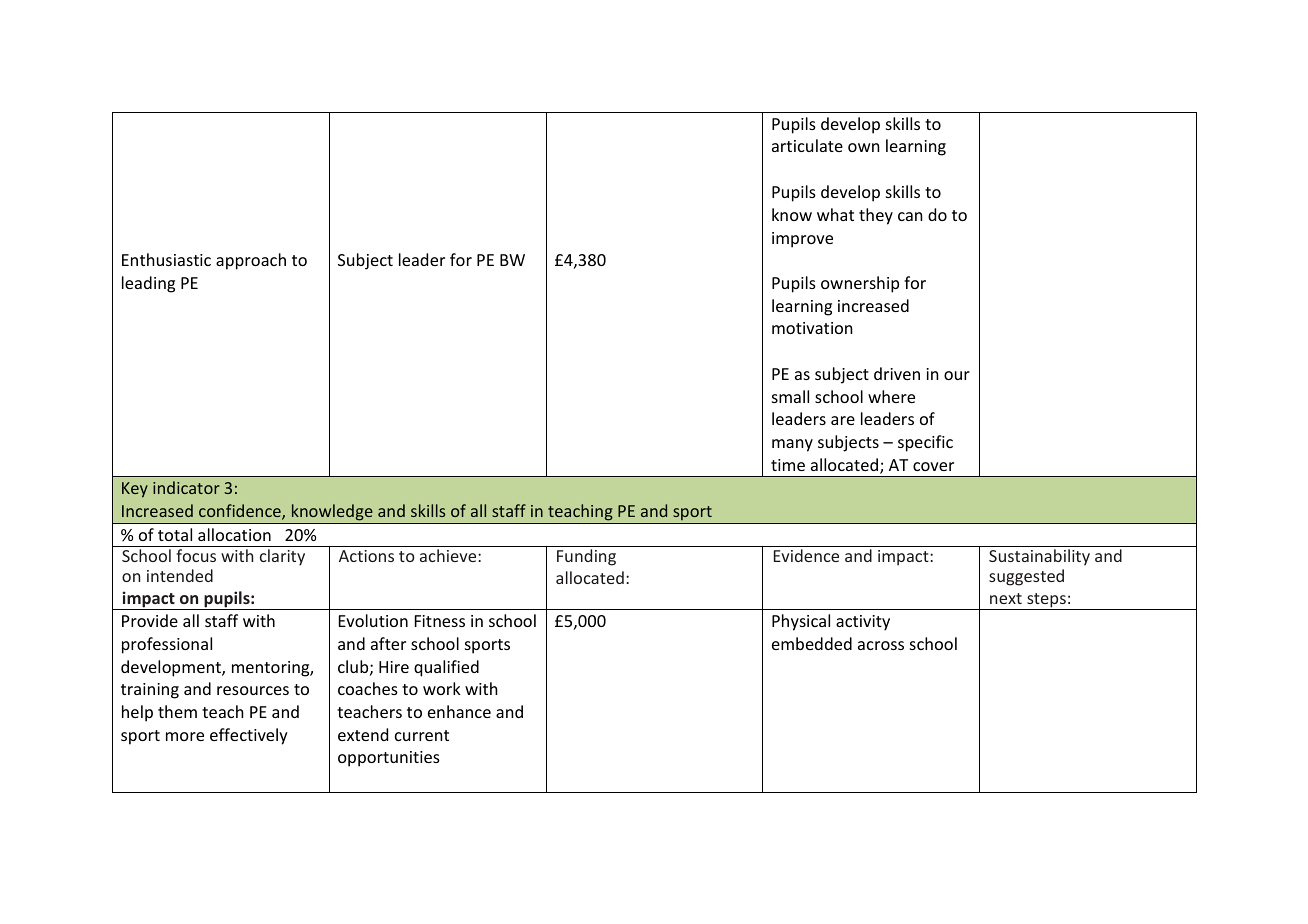  I want to click on approach, so click(251, 261).
